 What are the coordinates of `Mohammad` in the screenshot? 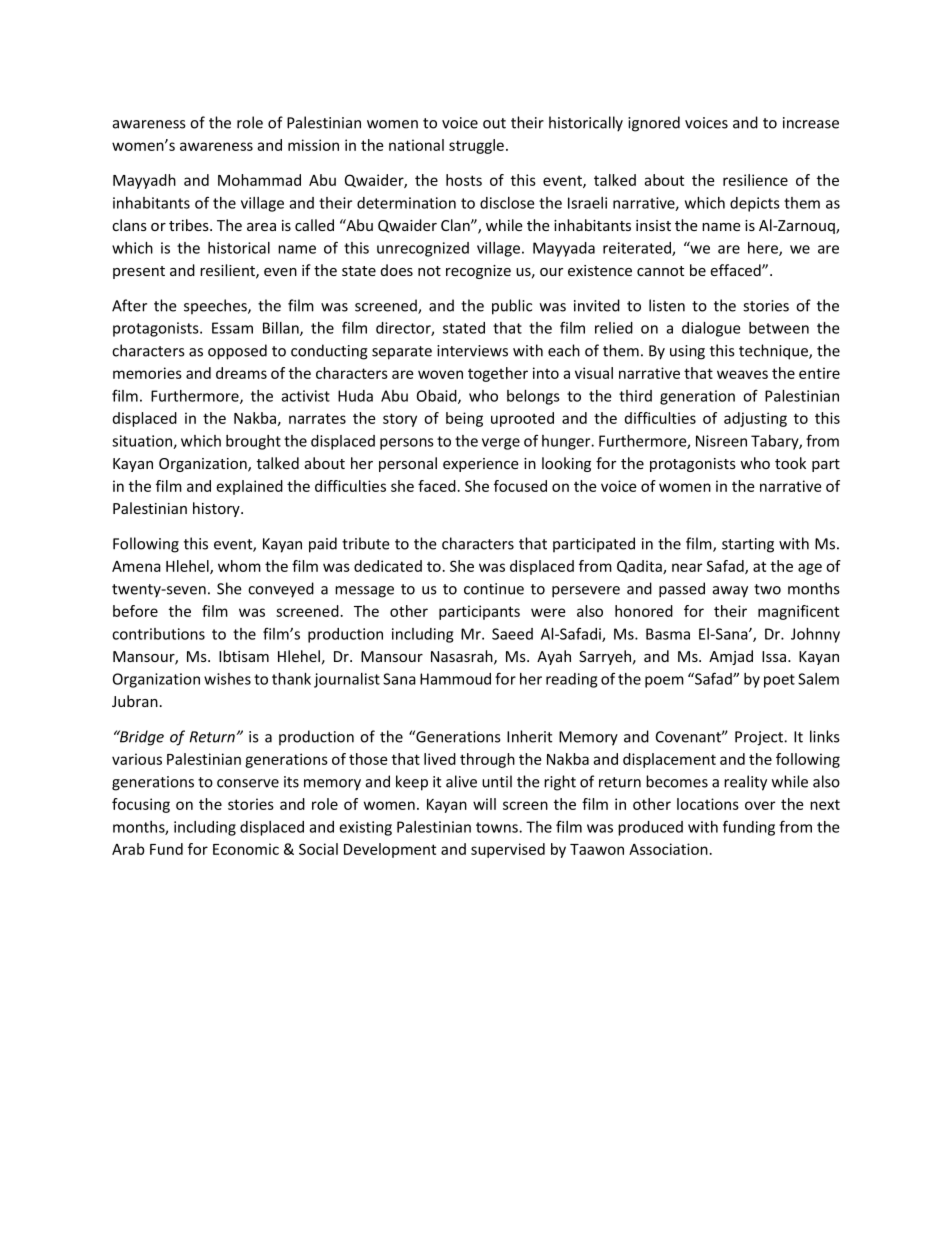 It's located at (259, 180).
